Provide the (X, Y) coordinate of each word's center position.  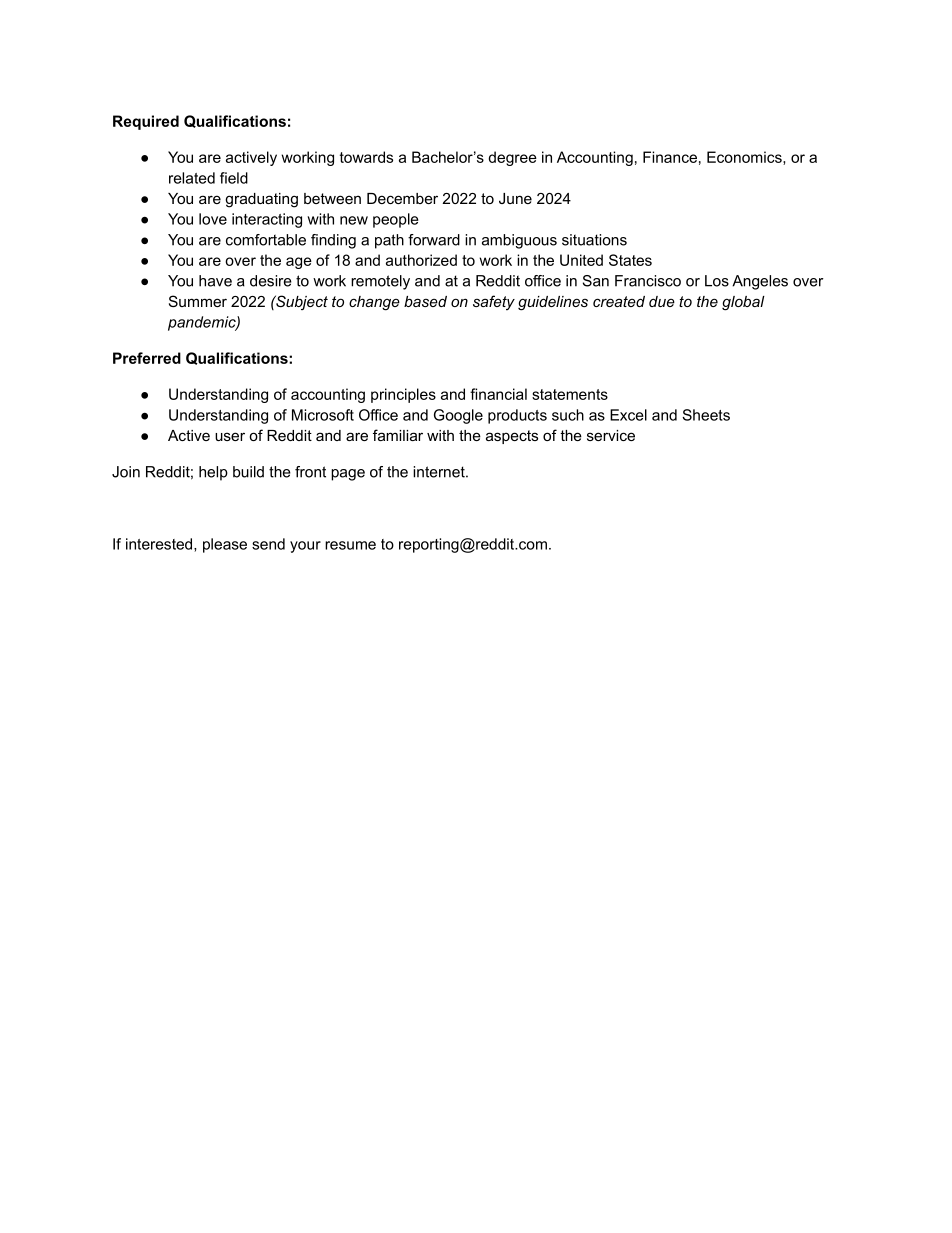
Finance (670, 157)
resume (350, 545)
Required (146, 122)
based (425, 301)
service (611, 435)
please (225, 545)
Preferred (147, 358)
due (662, 301)
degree (512, 158)
